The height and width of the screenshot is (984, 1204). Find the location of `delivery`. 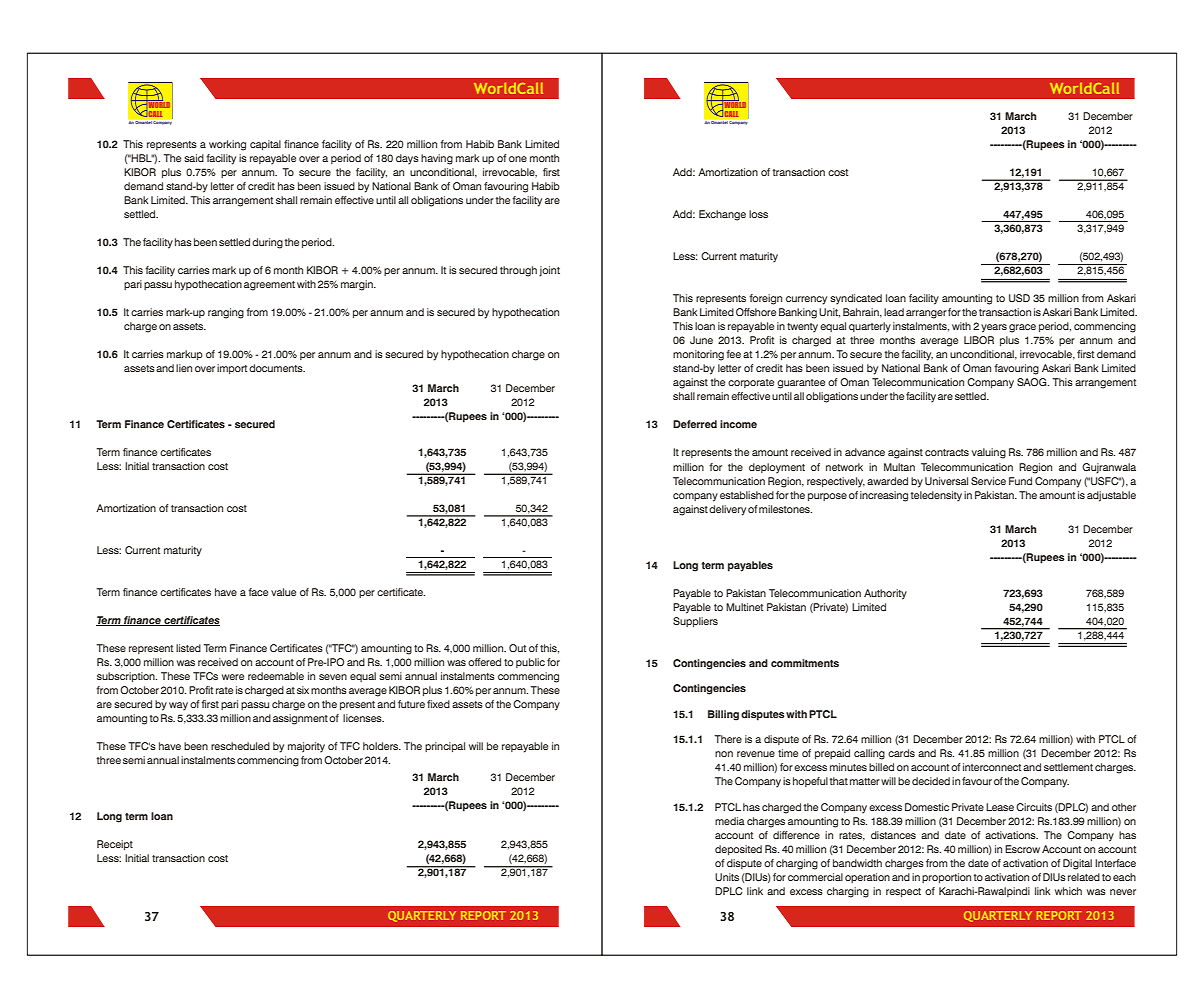

delivery is located at coordinates (727, 510).
